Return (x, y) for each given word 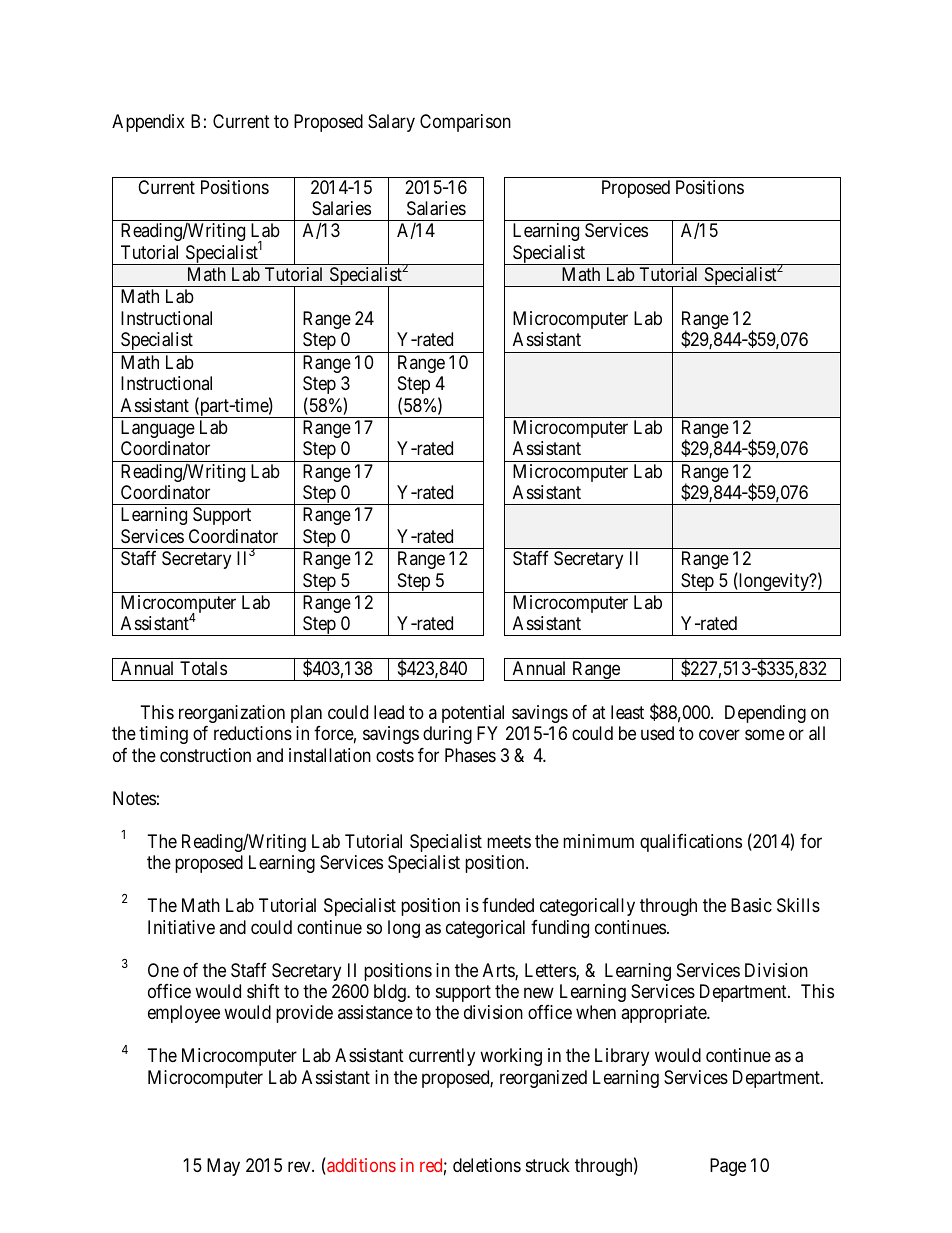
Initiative (181, 927)
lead (389, 712)
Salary (391, 123)
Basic (751, 905)
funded (508, 905)
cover (719, 735)
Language (158, 429)
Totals (203, 668)
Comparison (465, 123)
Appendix (148, 123)
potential (473, 714)
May (223, 1167)
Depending (765, 714)
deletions (487, 1165)
